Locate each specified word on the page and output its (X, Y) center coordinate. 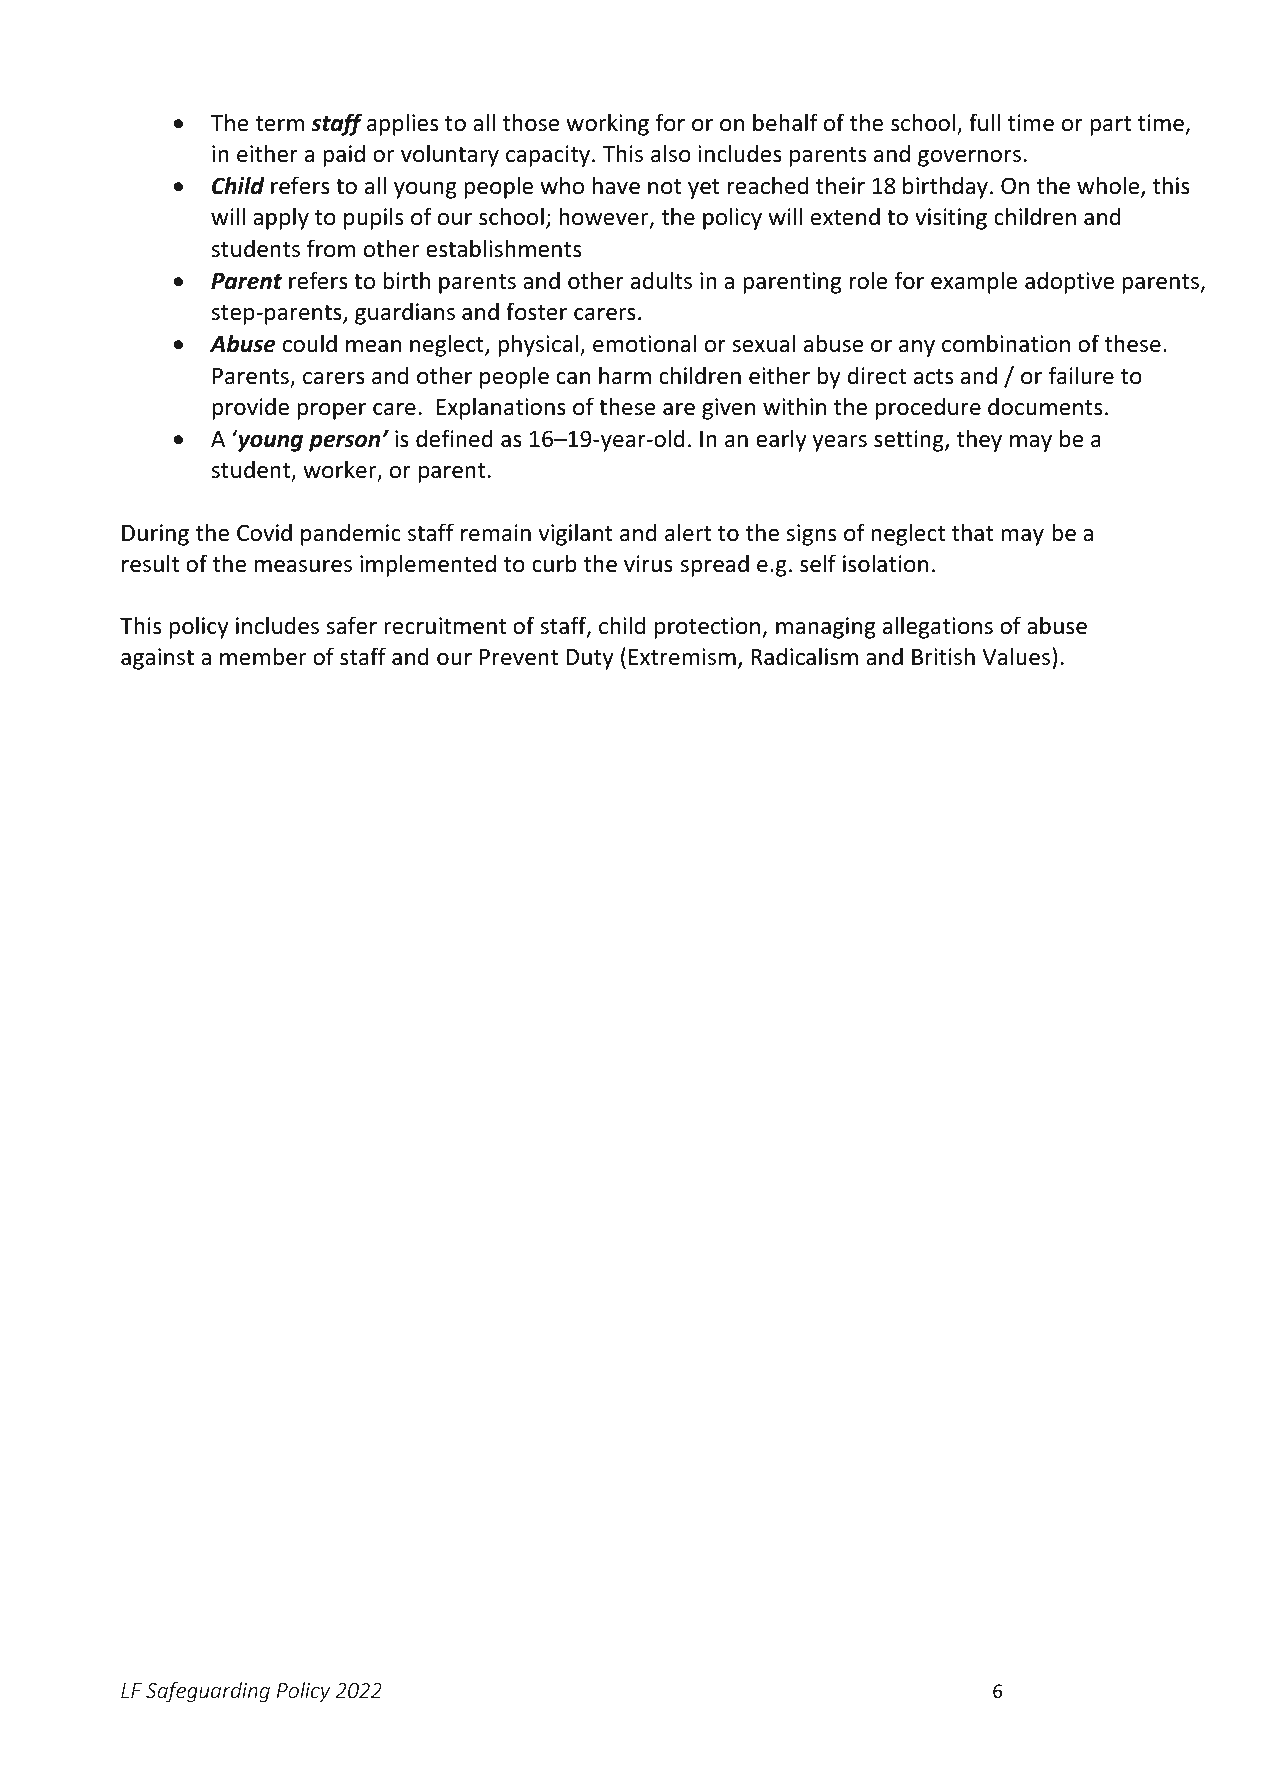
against (157, 659)
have (616, 185)
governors (969, 158)
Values (1016, 656)
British (943, 656)
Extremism (682, 657)
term (279, 124)
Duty (590, 659)
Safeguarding (208, 1692)
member (263, 656)
